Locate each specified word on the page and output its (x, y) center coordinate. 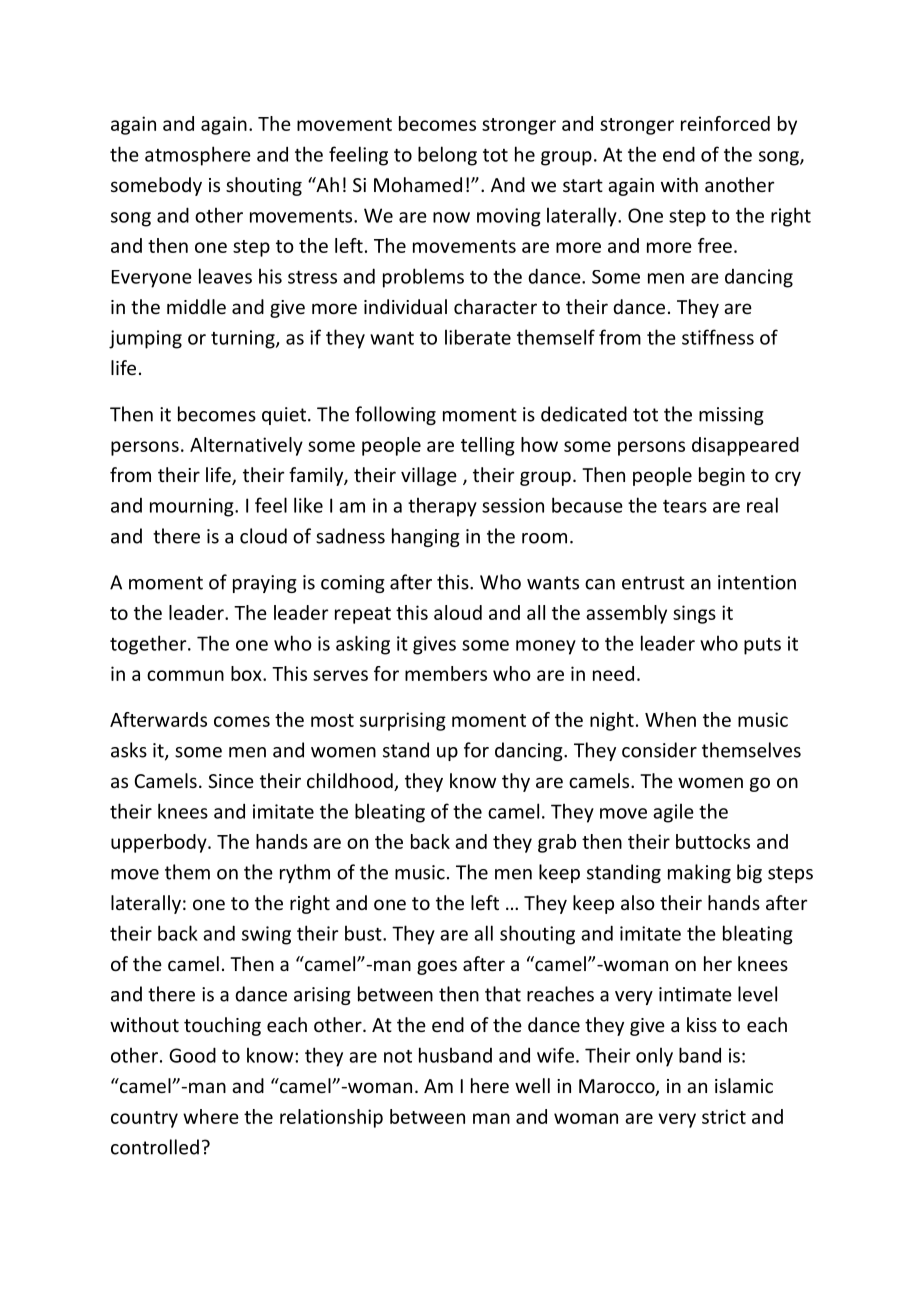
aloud (458, 612)
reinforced (725, 123)
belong (447, 156)
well (532, 1085)
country (144, 1119)
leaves (225, 276)
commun (185, 675)
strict (724, 1116)
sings (694, 614)
